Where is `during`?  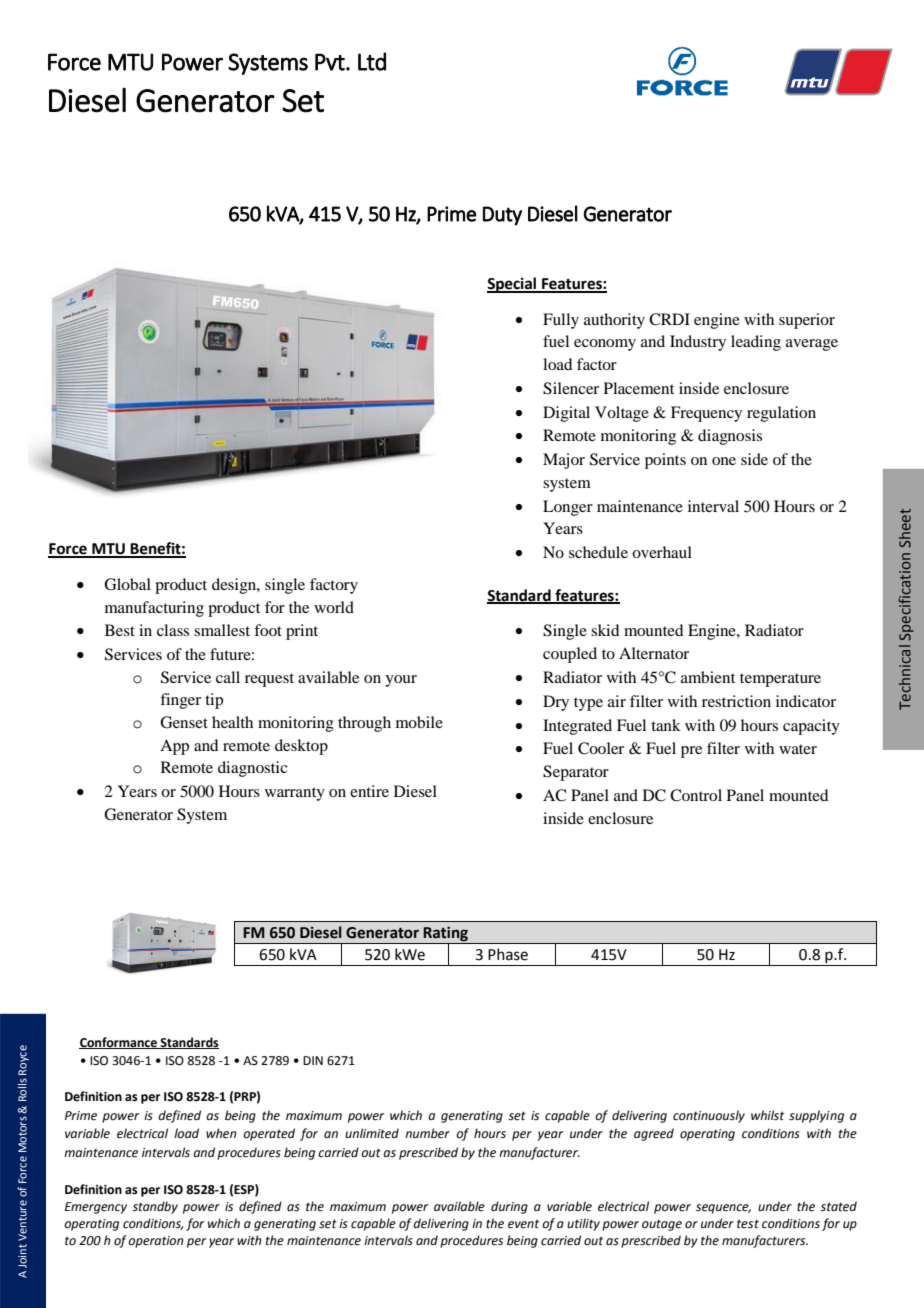 during is located at coordinates (509, 1207).
